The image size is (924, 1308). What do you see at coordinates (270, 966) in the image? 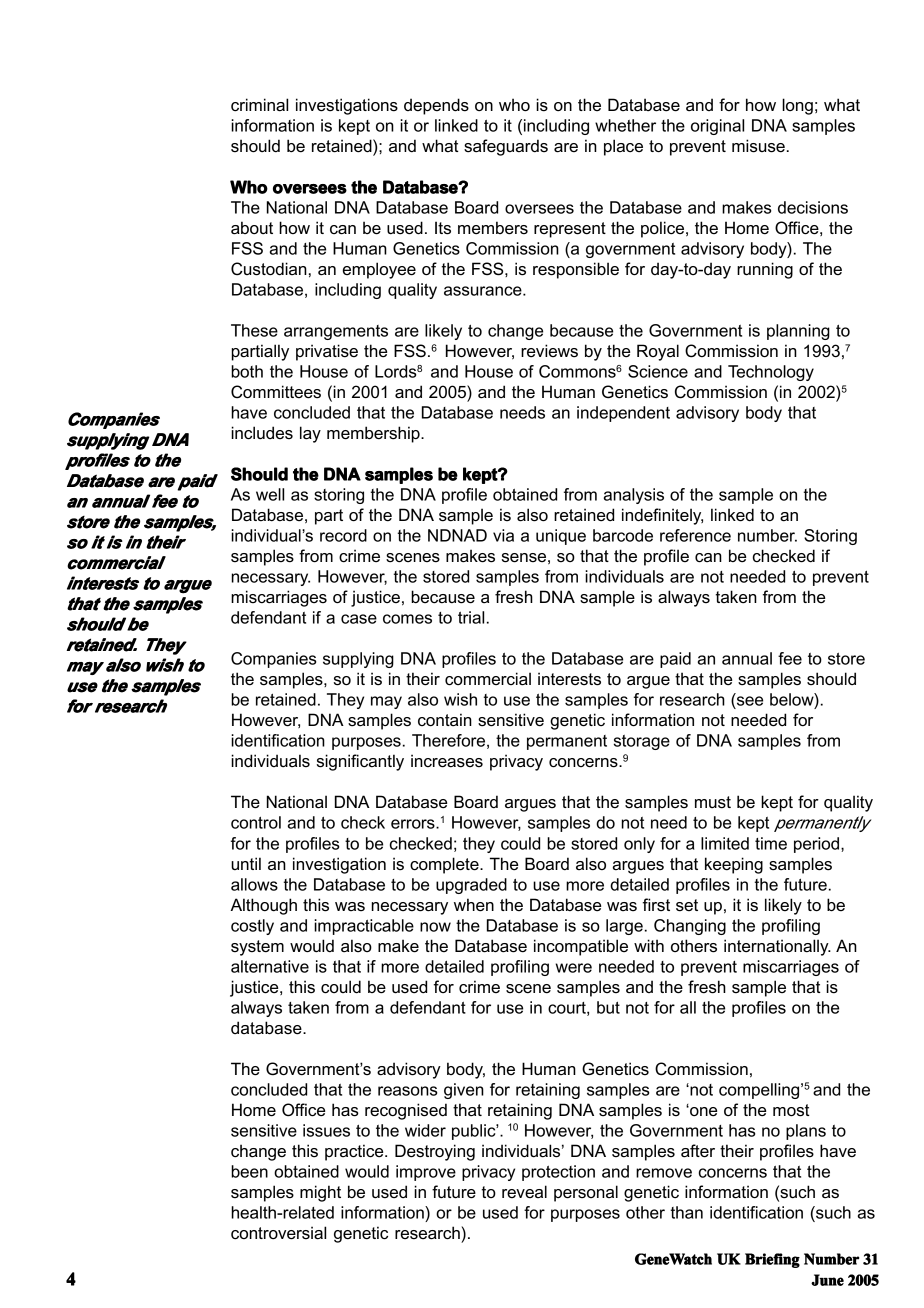
I see `alternative` at bounding box center [270, 966].
